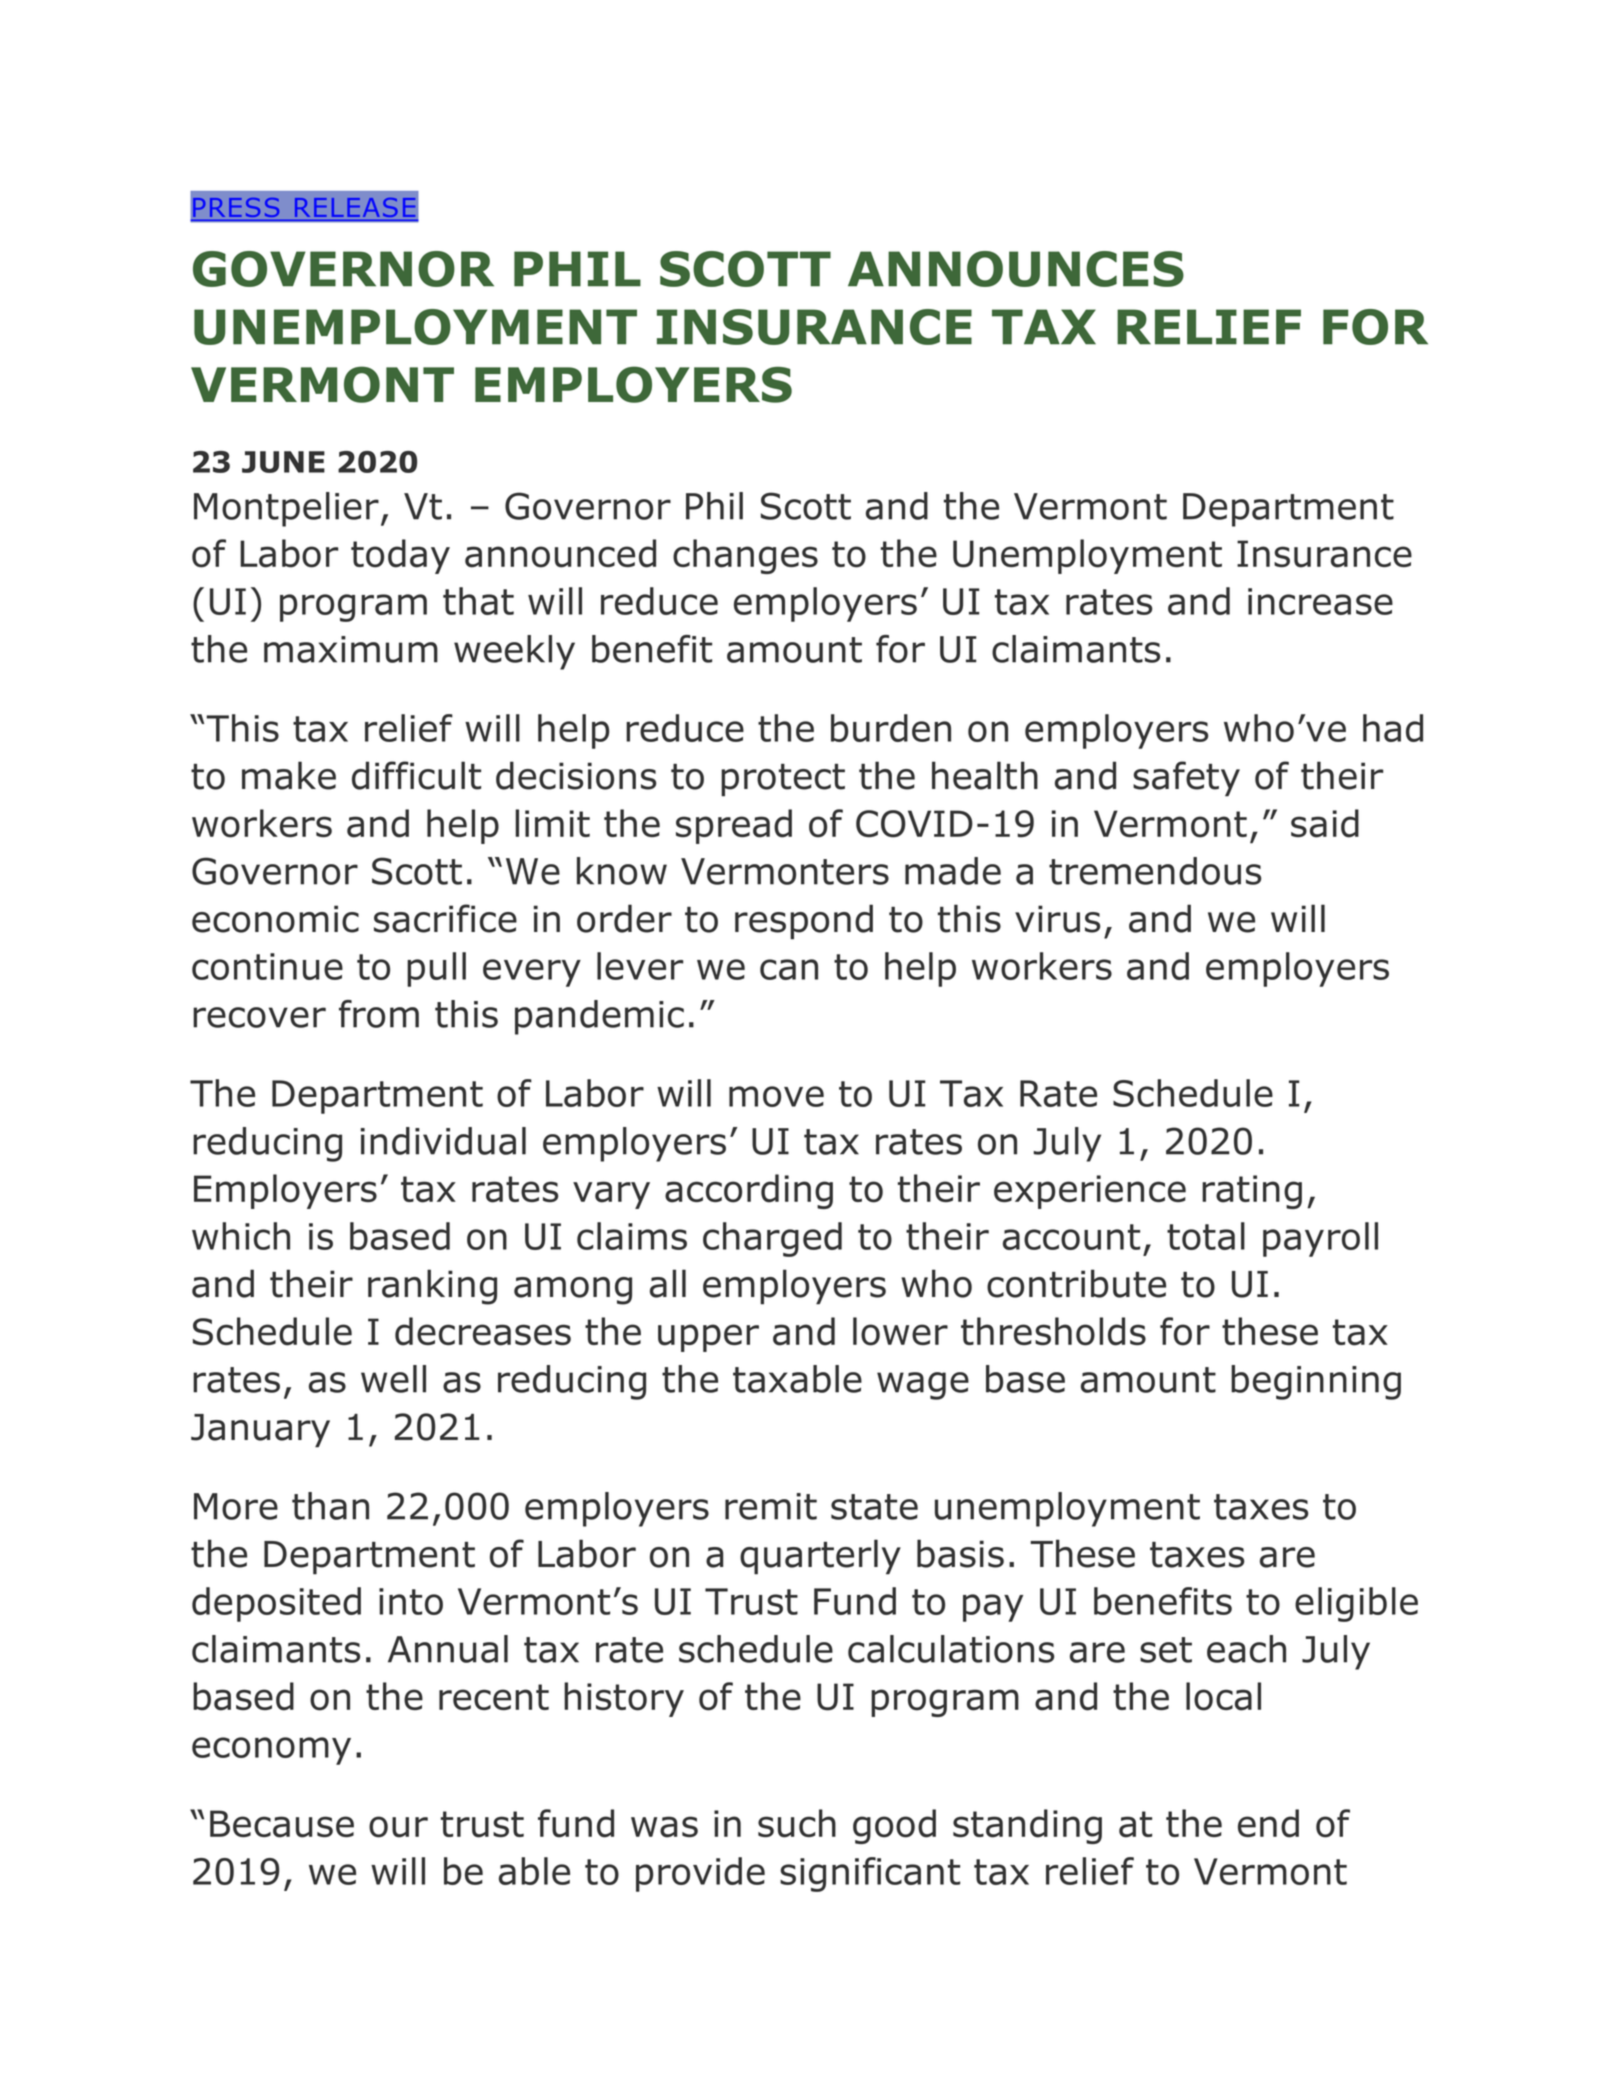 This page has height=2095, width=1619. I want to click on remit, so click(771, 1506).
